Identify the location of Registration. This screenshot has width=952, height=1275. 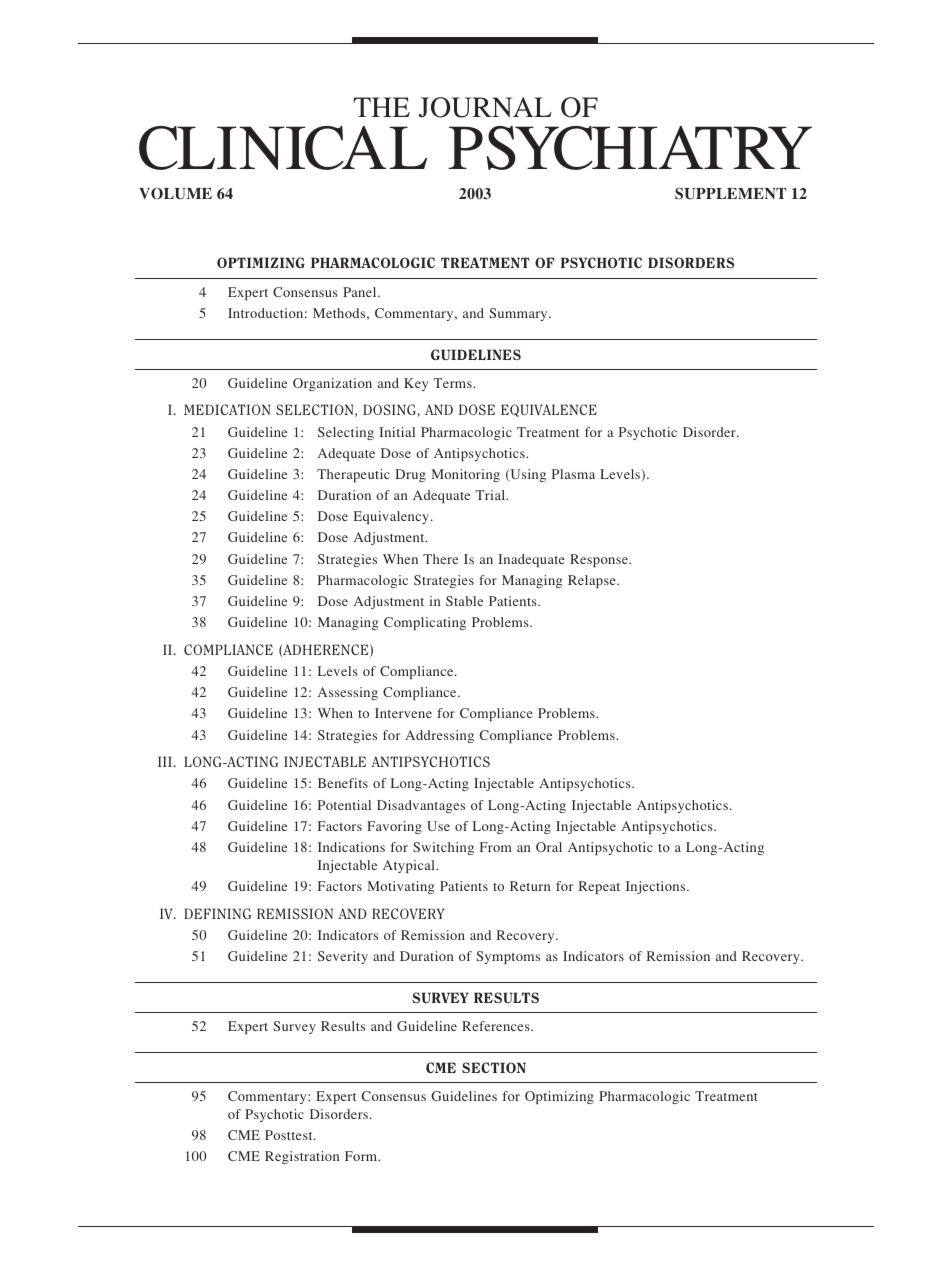
(302, 1157).
